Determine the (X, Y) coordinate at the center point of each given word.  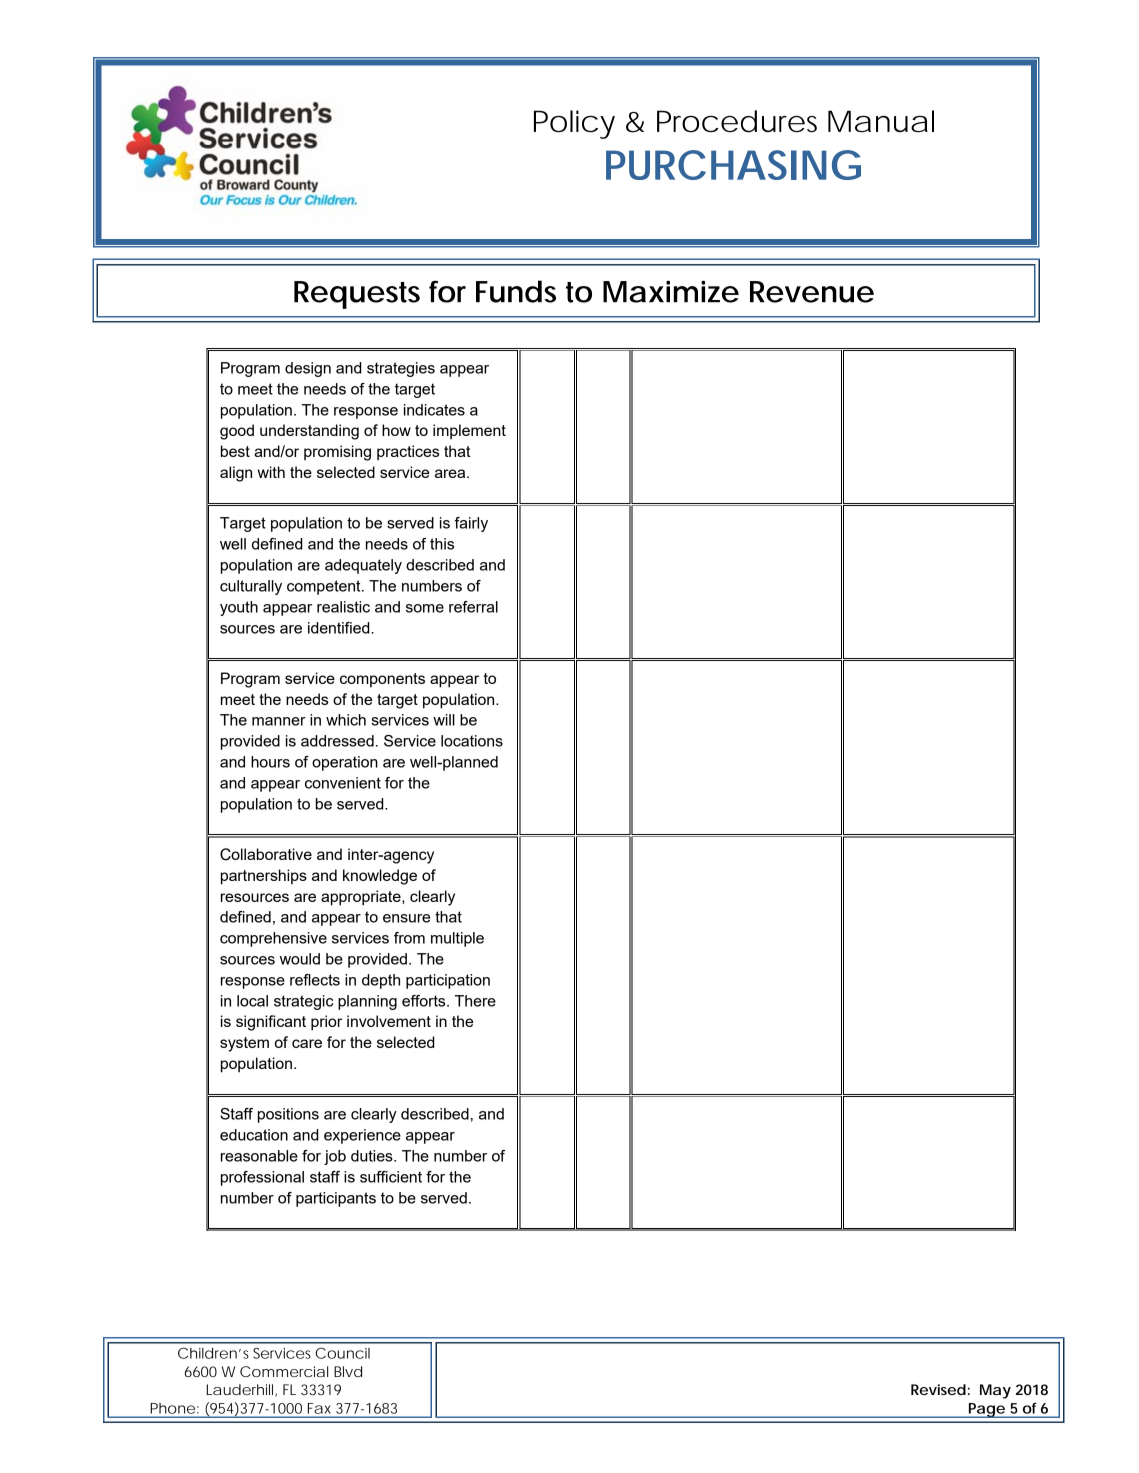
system (244, 1044)
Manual (881, 121)
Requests (357, 295)
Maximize (671, 291)
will (444, 720)
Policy (574, 124)
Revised (938, 1389)
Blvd (348, 1371)
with (271, 472)
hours (270, 762)
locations (472, 741)
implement (469, 431)
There (475, 1001)
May (995, 1391)
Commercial (284, 1371)
